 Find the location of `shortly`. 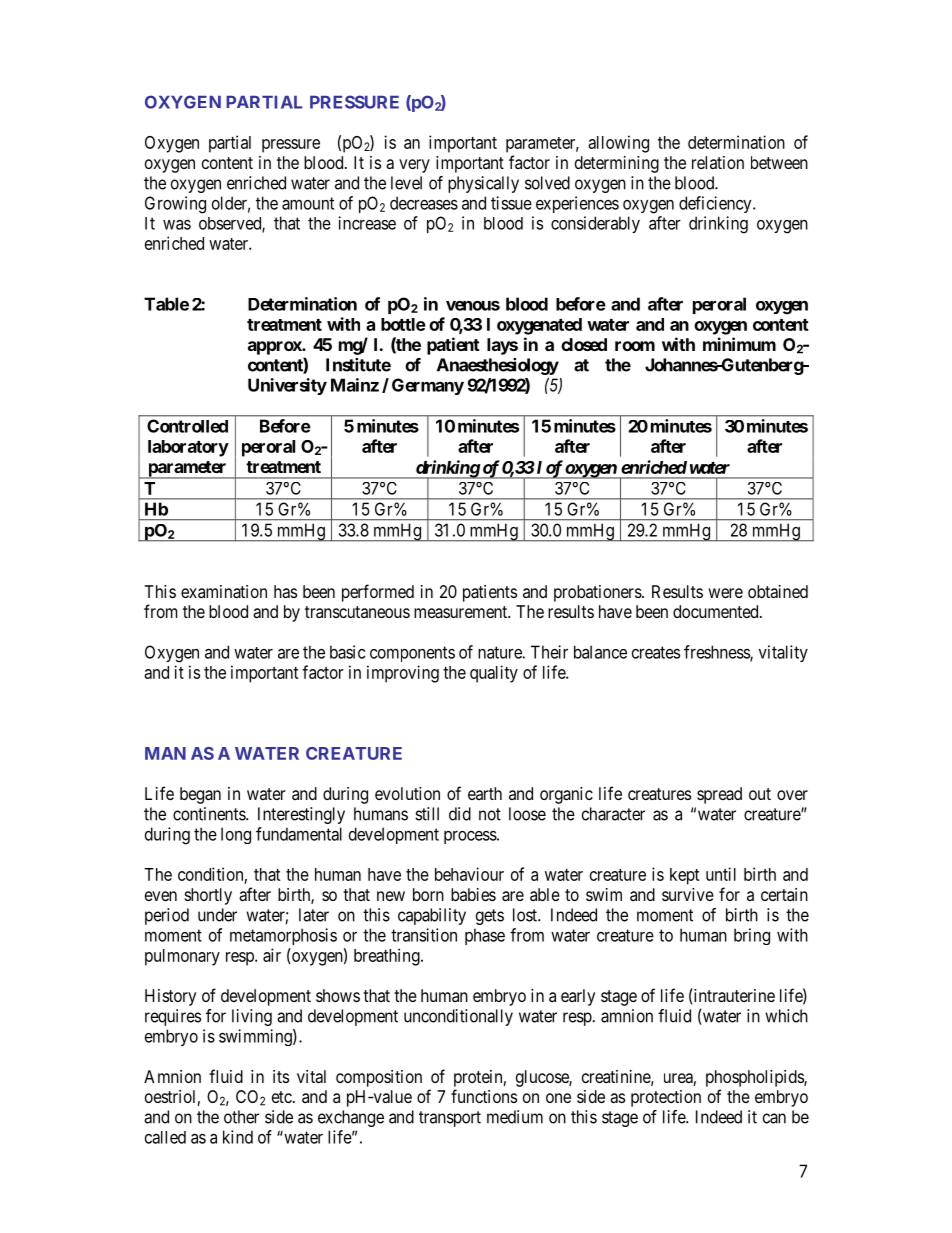

shortly is located at coordinates (208, 896).
